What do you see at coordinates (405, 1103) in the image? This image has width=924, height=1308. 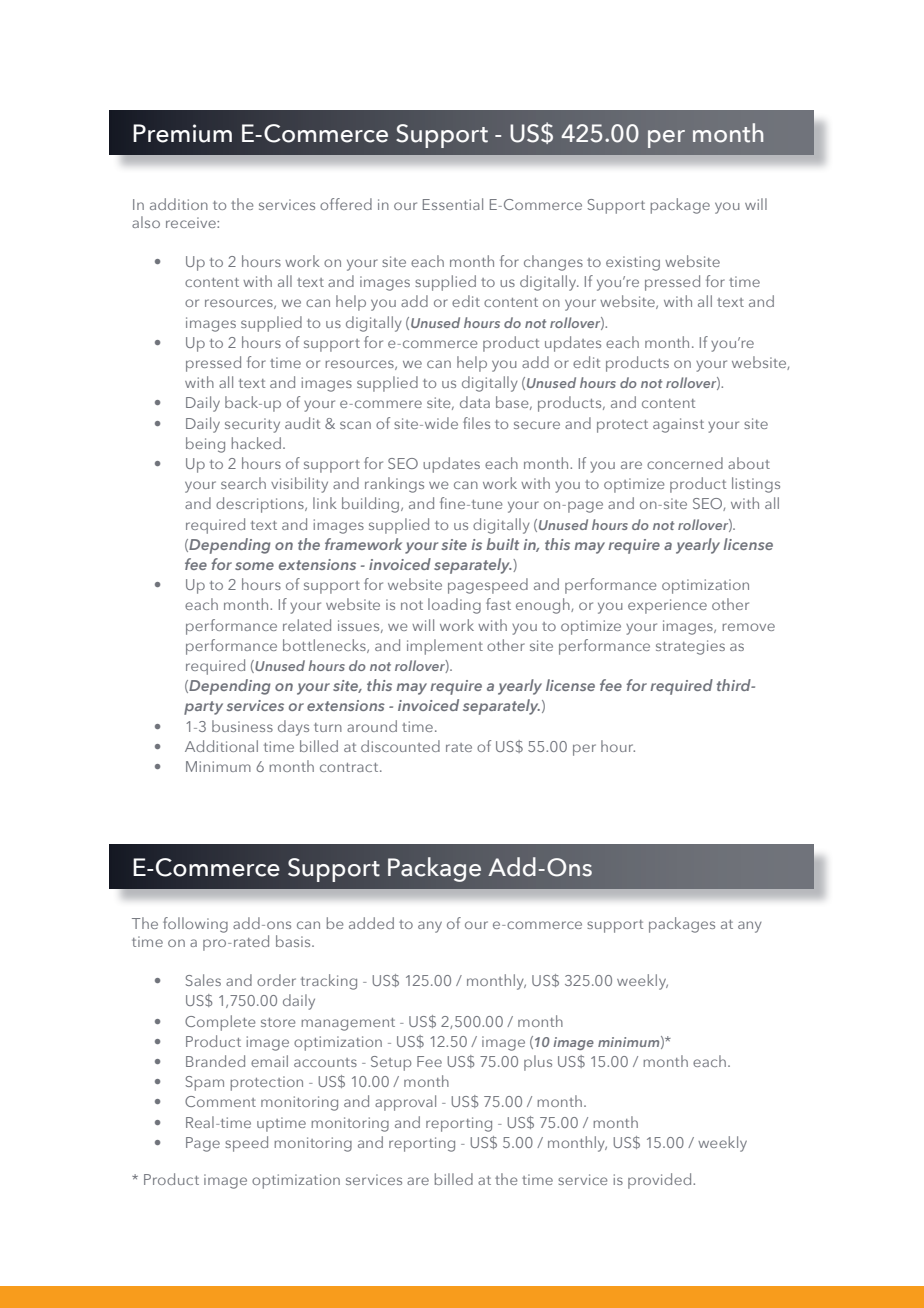 I see `approval` at bounding box center [405, 1103].
